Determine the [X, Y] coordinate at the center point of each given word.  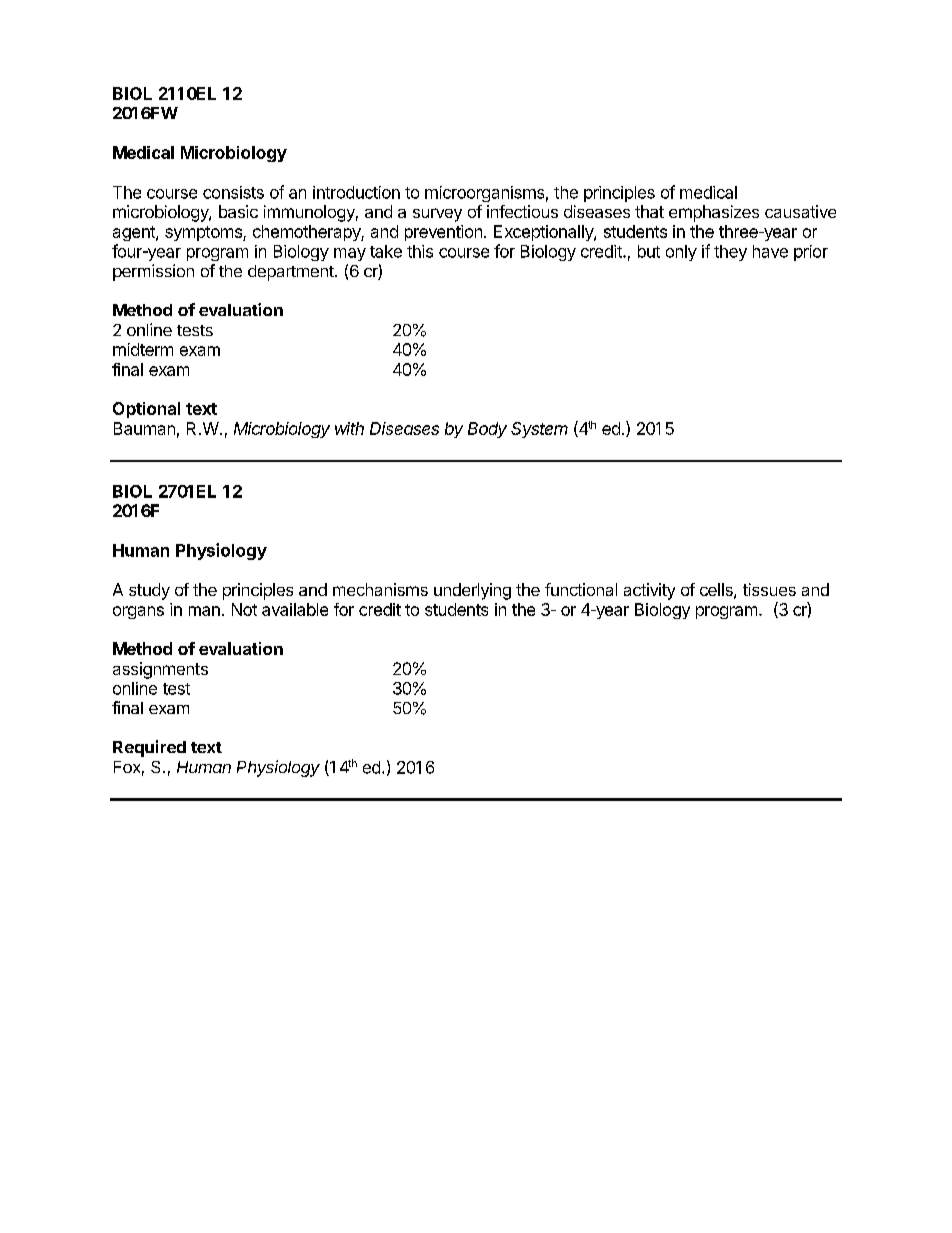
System [539, 430]
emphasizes [714, 213]
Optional [146, 410]
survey [437, 215]
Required [149, 748]
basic [238, 211]
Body [487, 430]
